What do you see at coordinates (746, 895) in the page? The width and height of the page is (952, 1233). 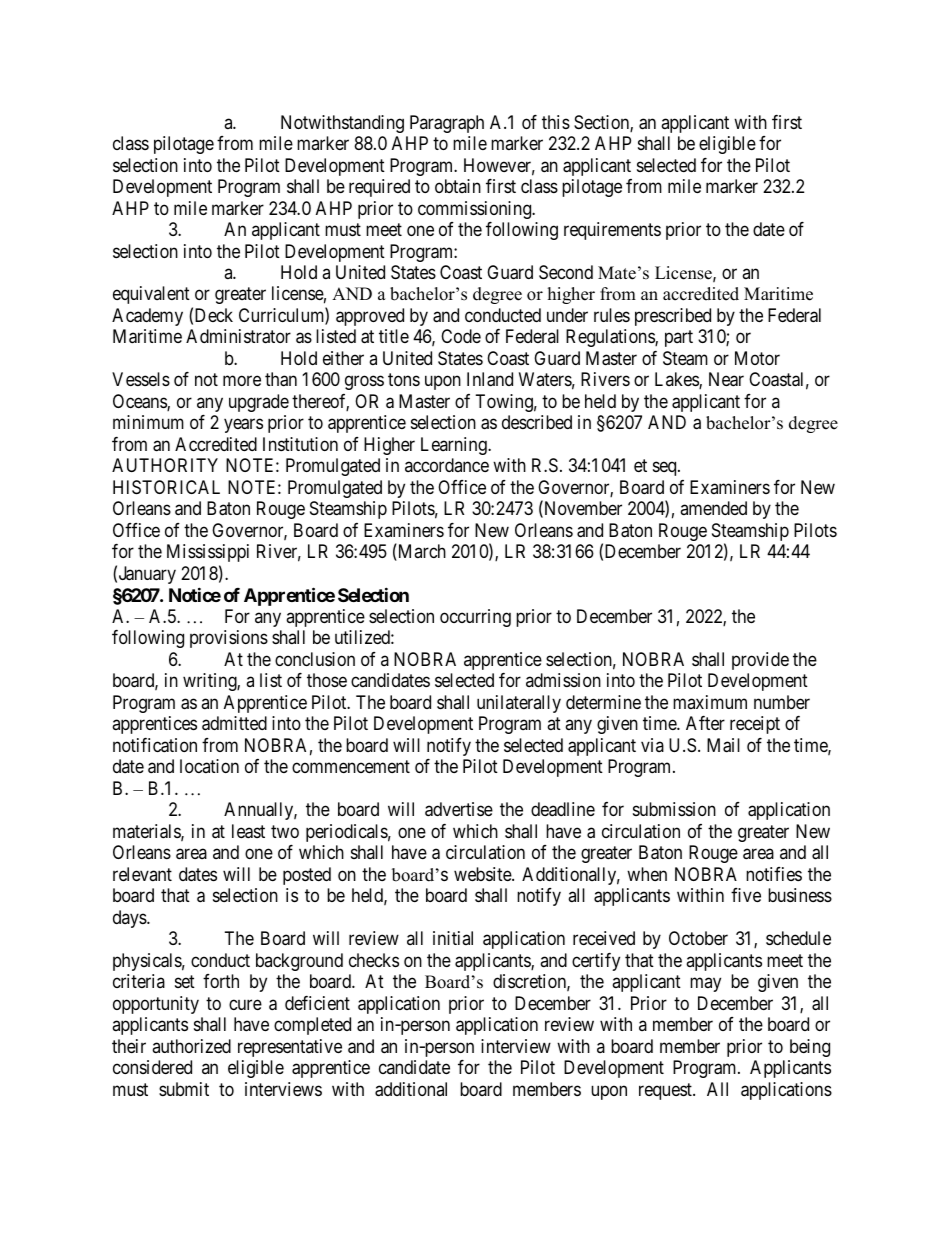 I see `five` at bounding box center [746, 895].
